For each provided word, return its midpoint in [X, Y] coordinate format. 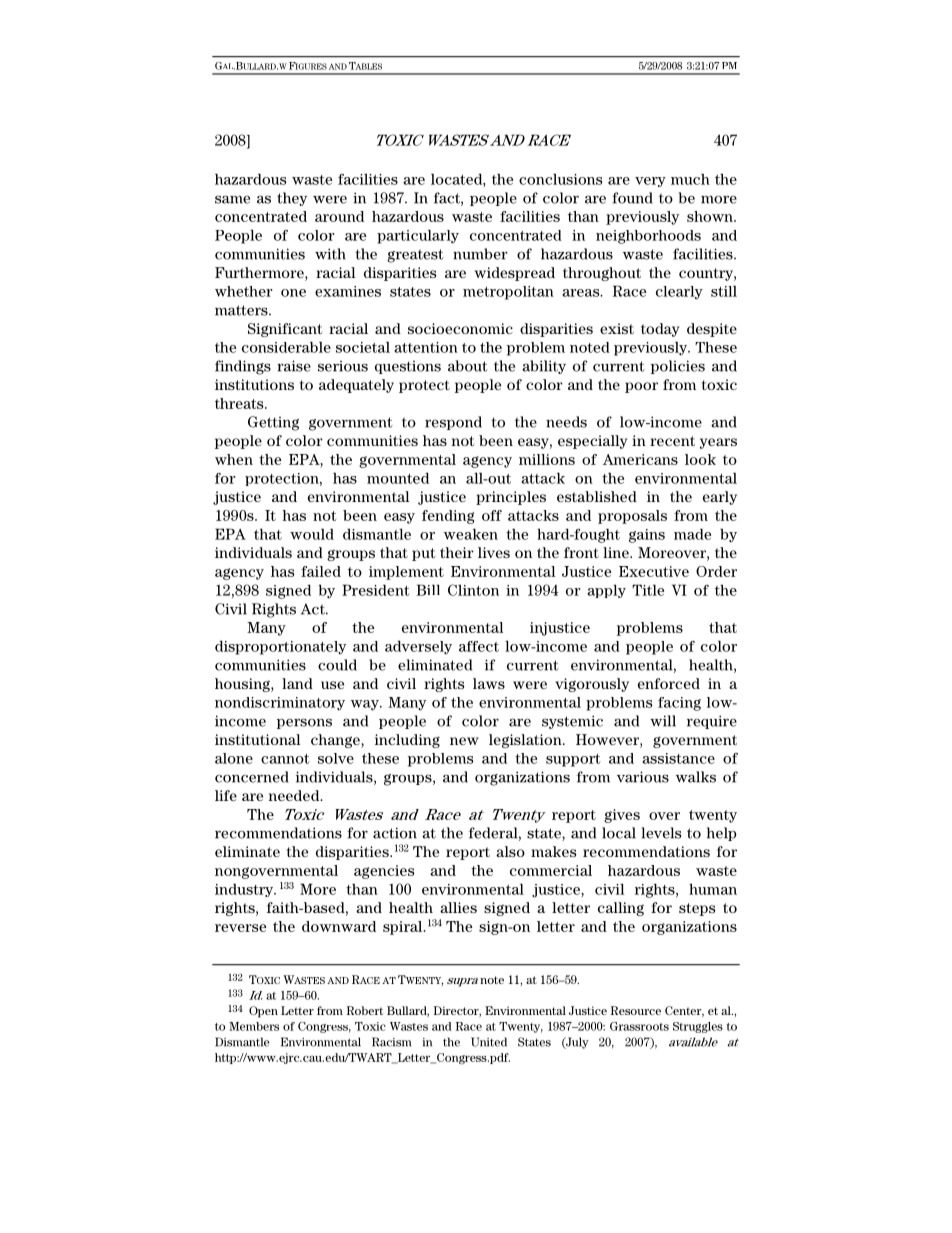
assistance [678, 758]
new [464, 741]
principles [511, 498]
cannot [285, 759]
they [292, 199]
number [480, 254]
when [234, 459]
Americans [640, 459]
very [650, 182]
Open [263, 1012]
